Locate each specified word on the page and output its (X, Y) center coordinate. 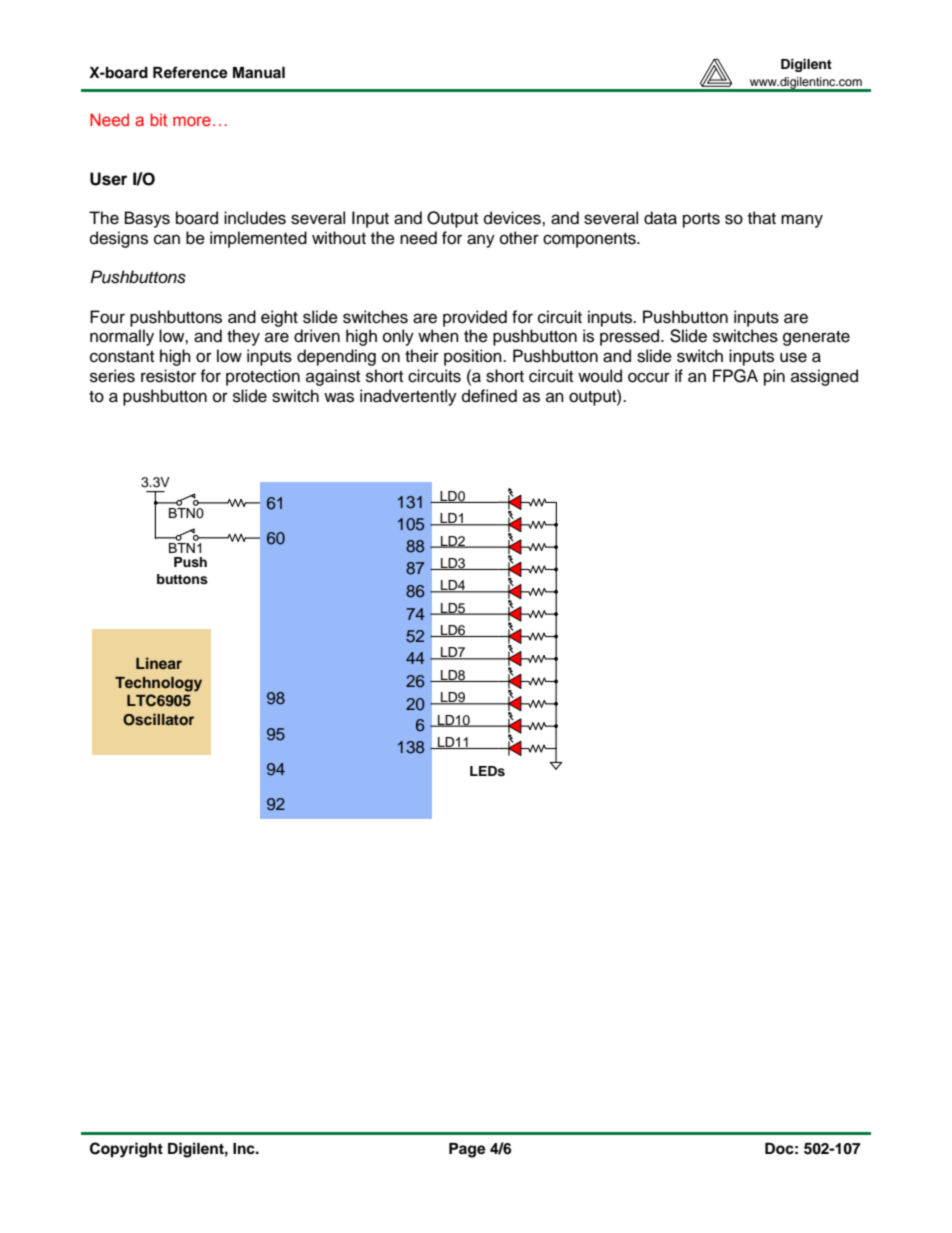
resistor (168, 376)
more (192, 121)
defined (489, 396)
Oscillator (158, 719)
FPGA (735, 376)
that (762, 218)
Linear (159, 663)
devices (513, 218)
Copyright (126, 1150)
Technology (158, 684)
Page (467, 1150)
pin (774, 377)
